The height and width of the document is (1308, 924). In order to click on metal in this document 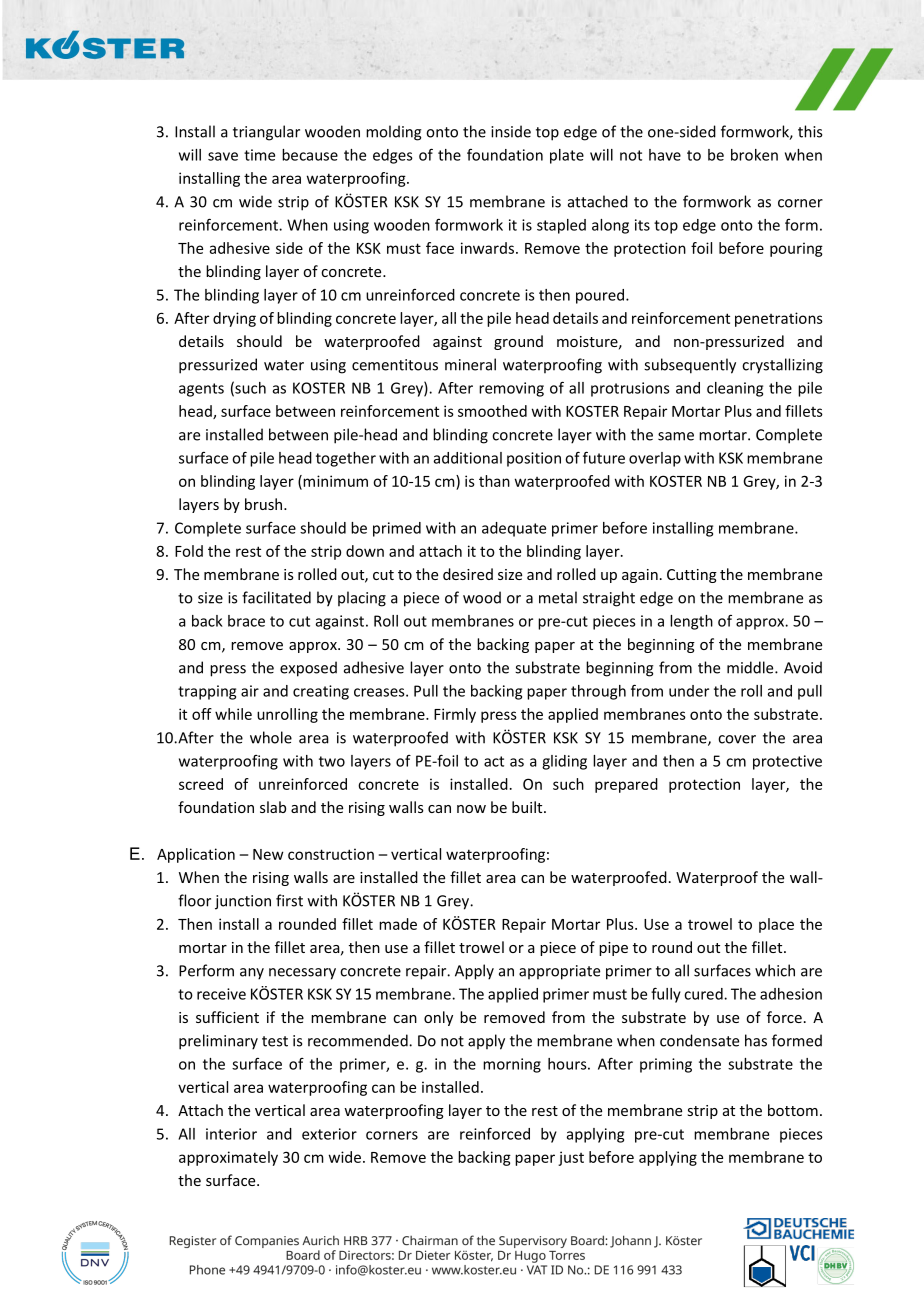, I will do `click(558, 597)`.
